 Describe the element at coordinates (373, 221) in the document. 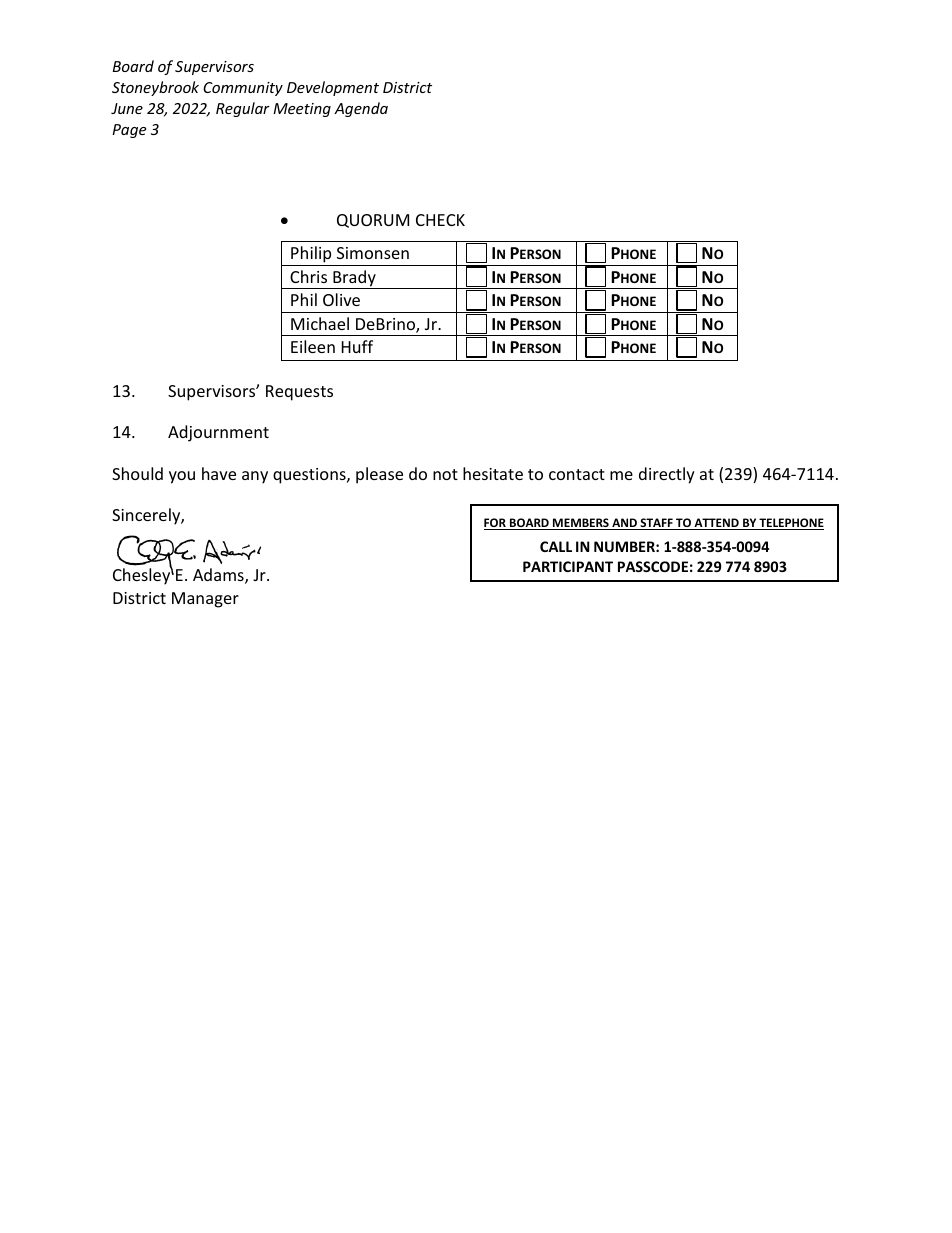

I see `QUORUM` at that location.
